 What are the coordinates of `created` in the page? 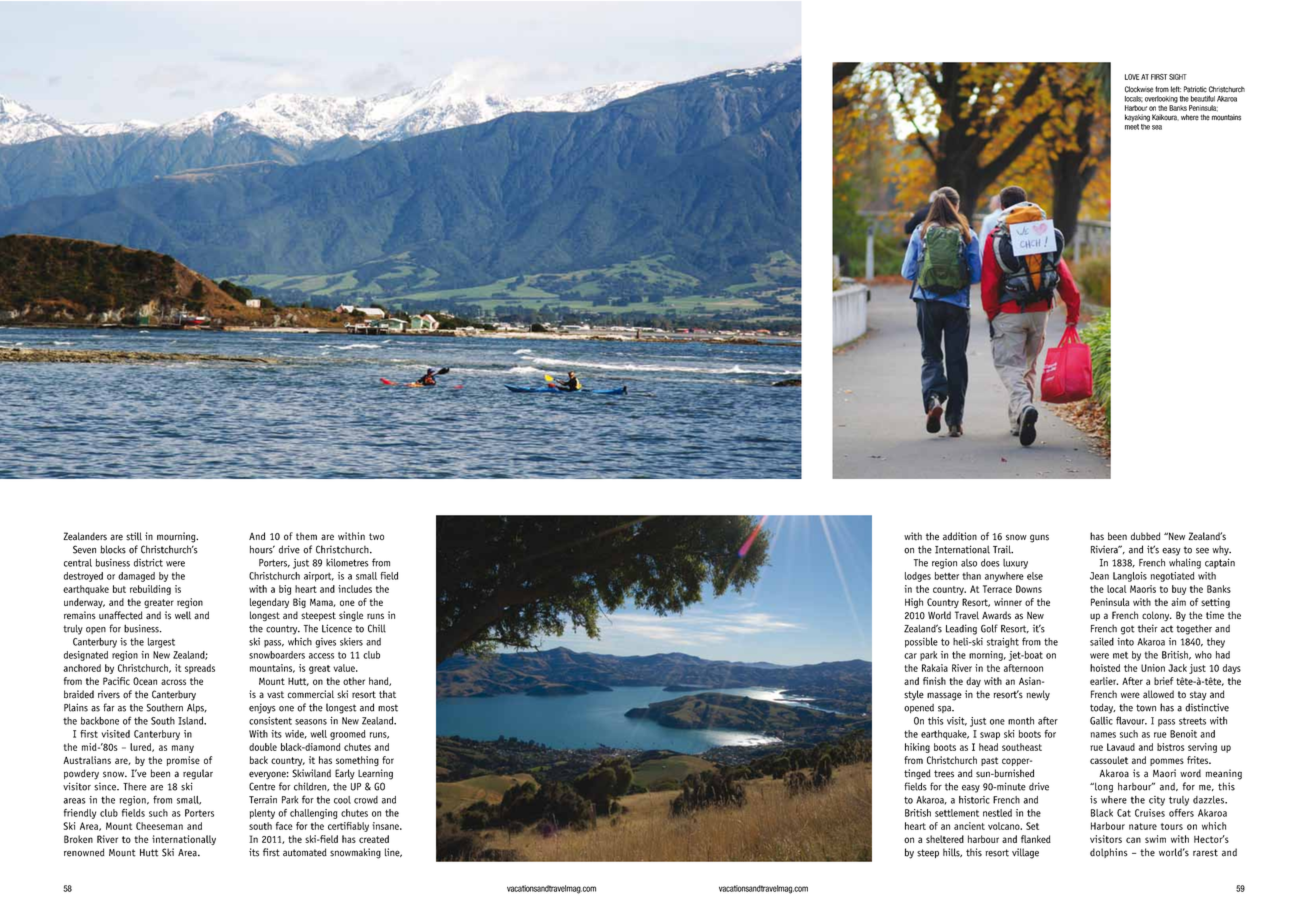 It's located at (374, 839).
